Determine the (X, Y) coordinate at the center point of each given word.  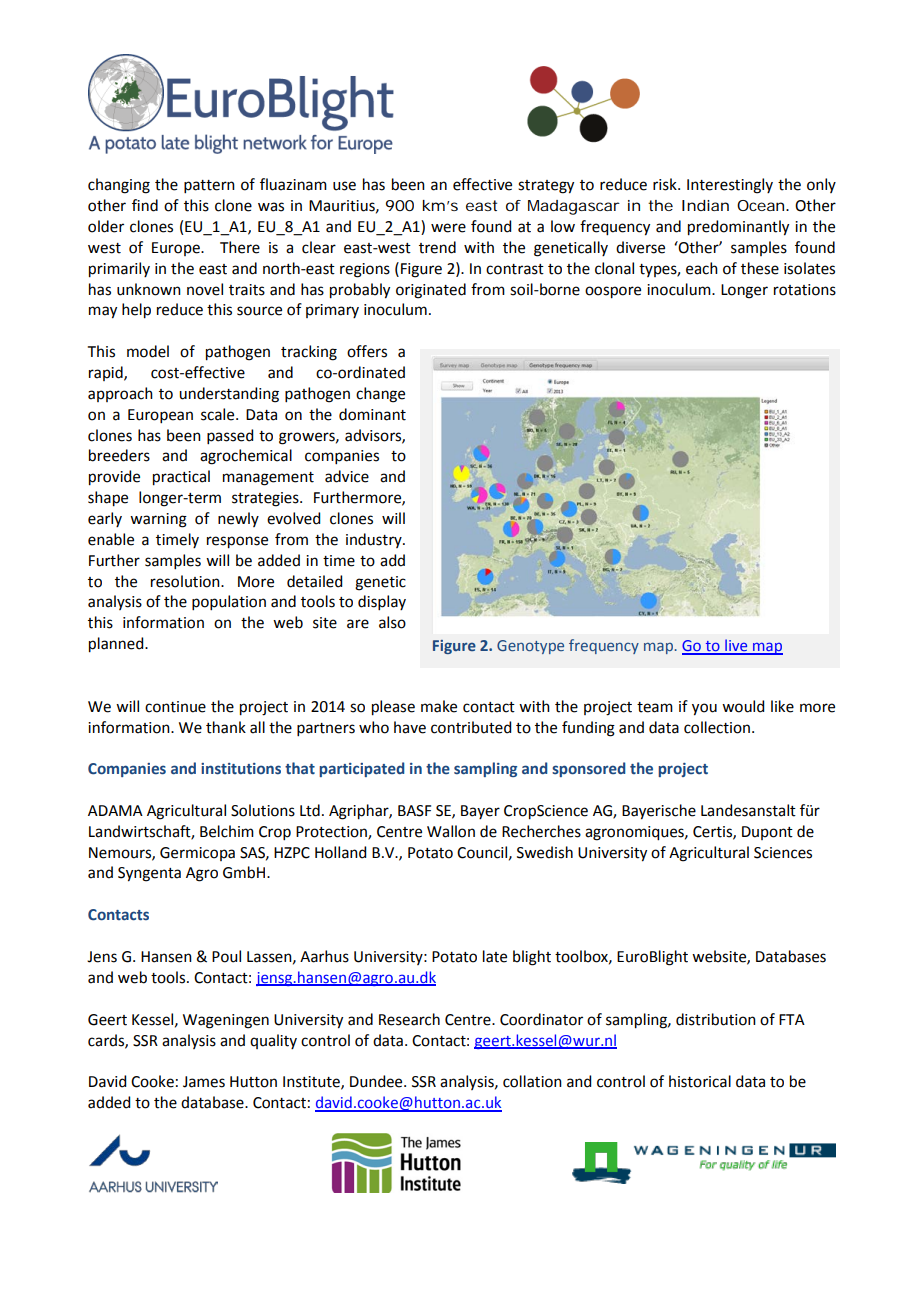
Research (409, 1019)
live (736, 646)
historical (700, 1081)
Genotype (530, 647)
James (204, 1082)
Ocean (760, 205)
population (229, 602)
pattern (209, 186)
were (448, 228)
